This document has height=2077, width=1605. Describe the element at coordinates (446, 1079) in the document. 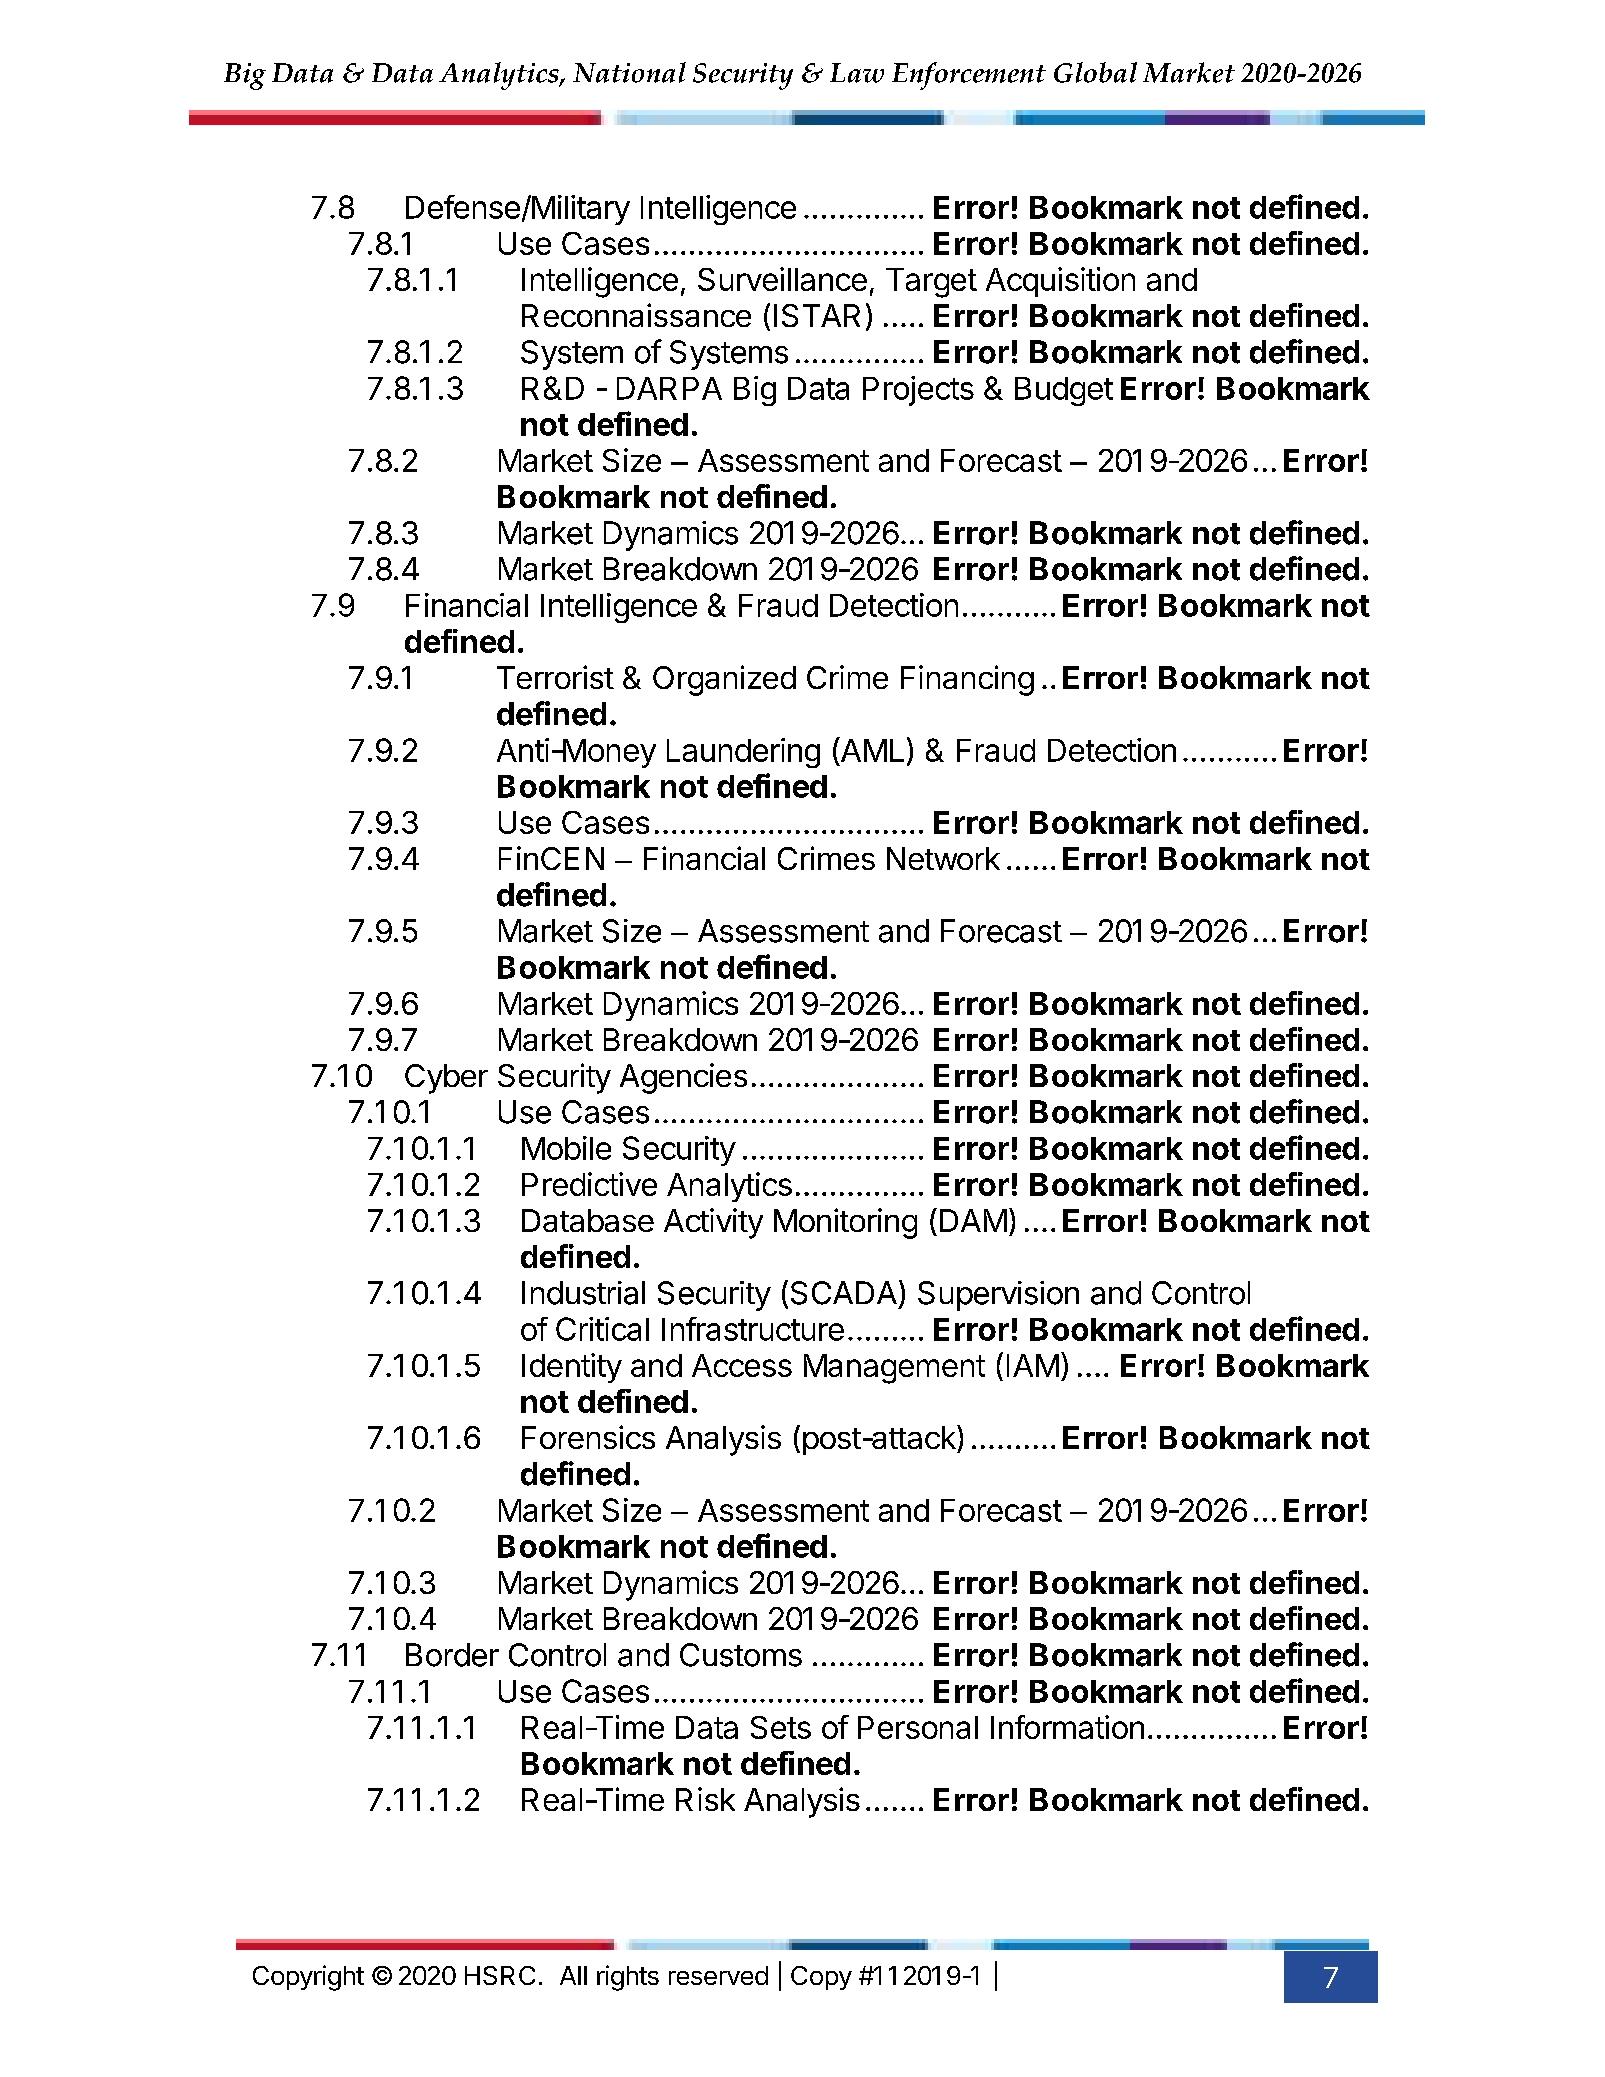

I see `Cyber` at that location.
